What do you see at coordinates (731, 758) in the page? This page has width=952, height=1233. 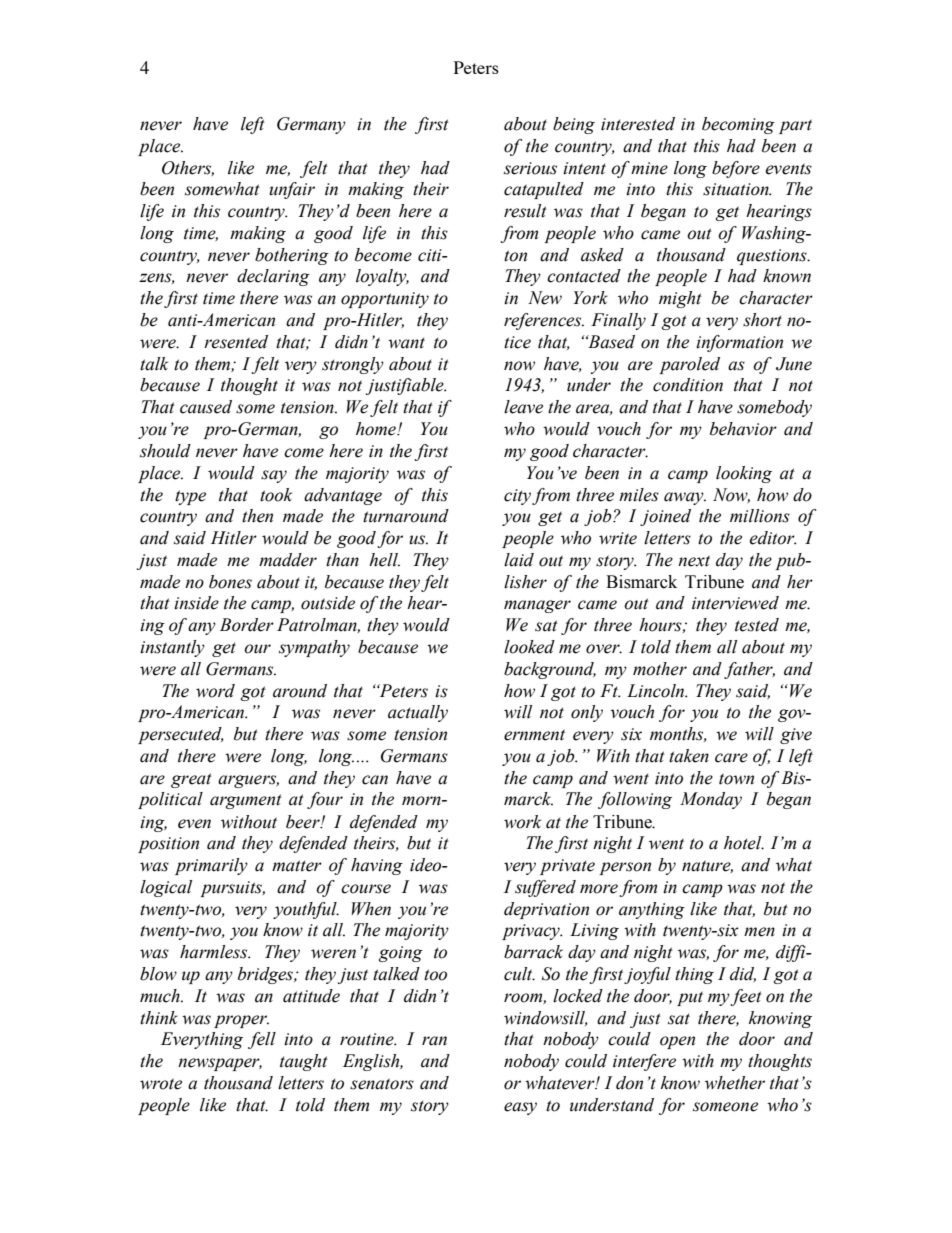 I see `care` at bounding box center [731, 758].
